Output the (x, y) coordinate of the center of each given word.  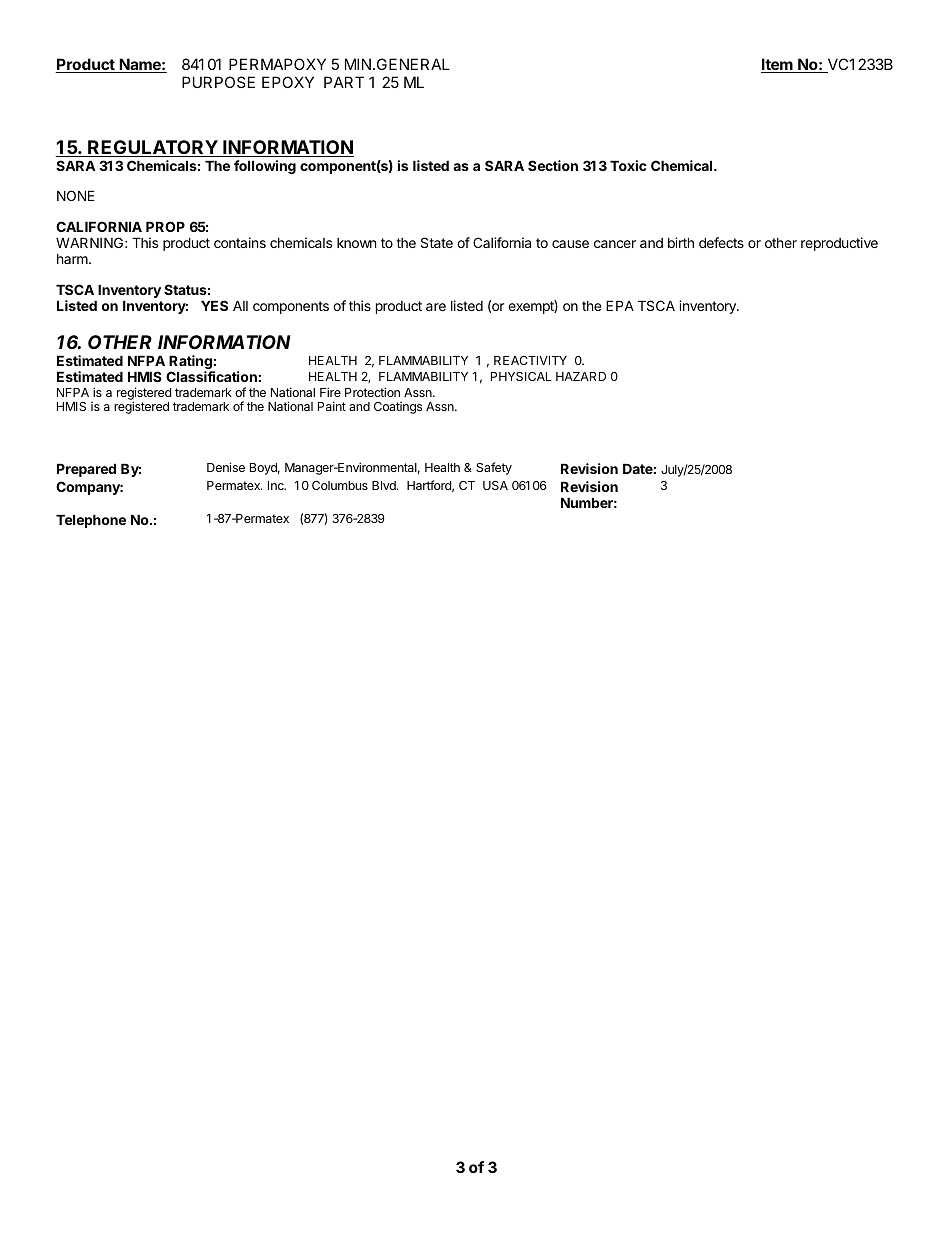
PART (344, 82)
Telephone (91, 521)
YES (214, 305)
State (437, 242)
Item (778, 65)
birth (681, 242)
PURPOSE (218, 82)
